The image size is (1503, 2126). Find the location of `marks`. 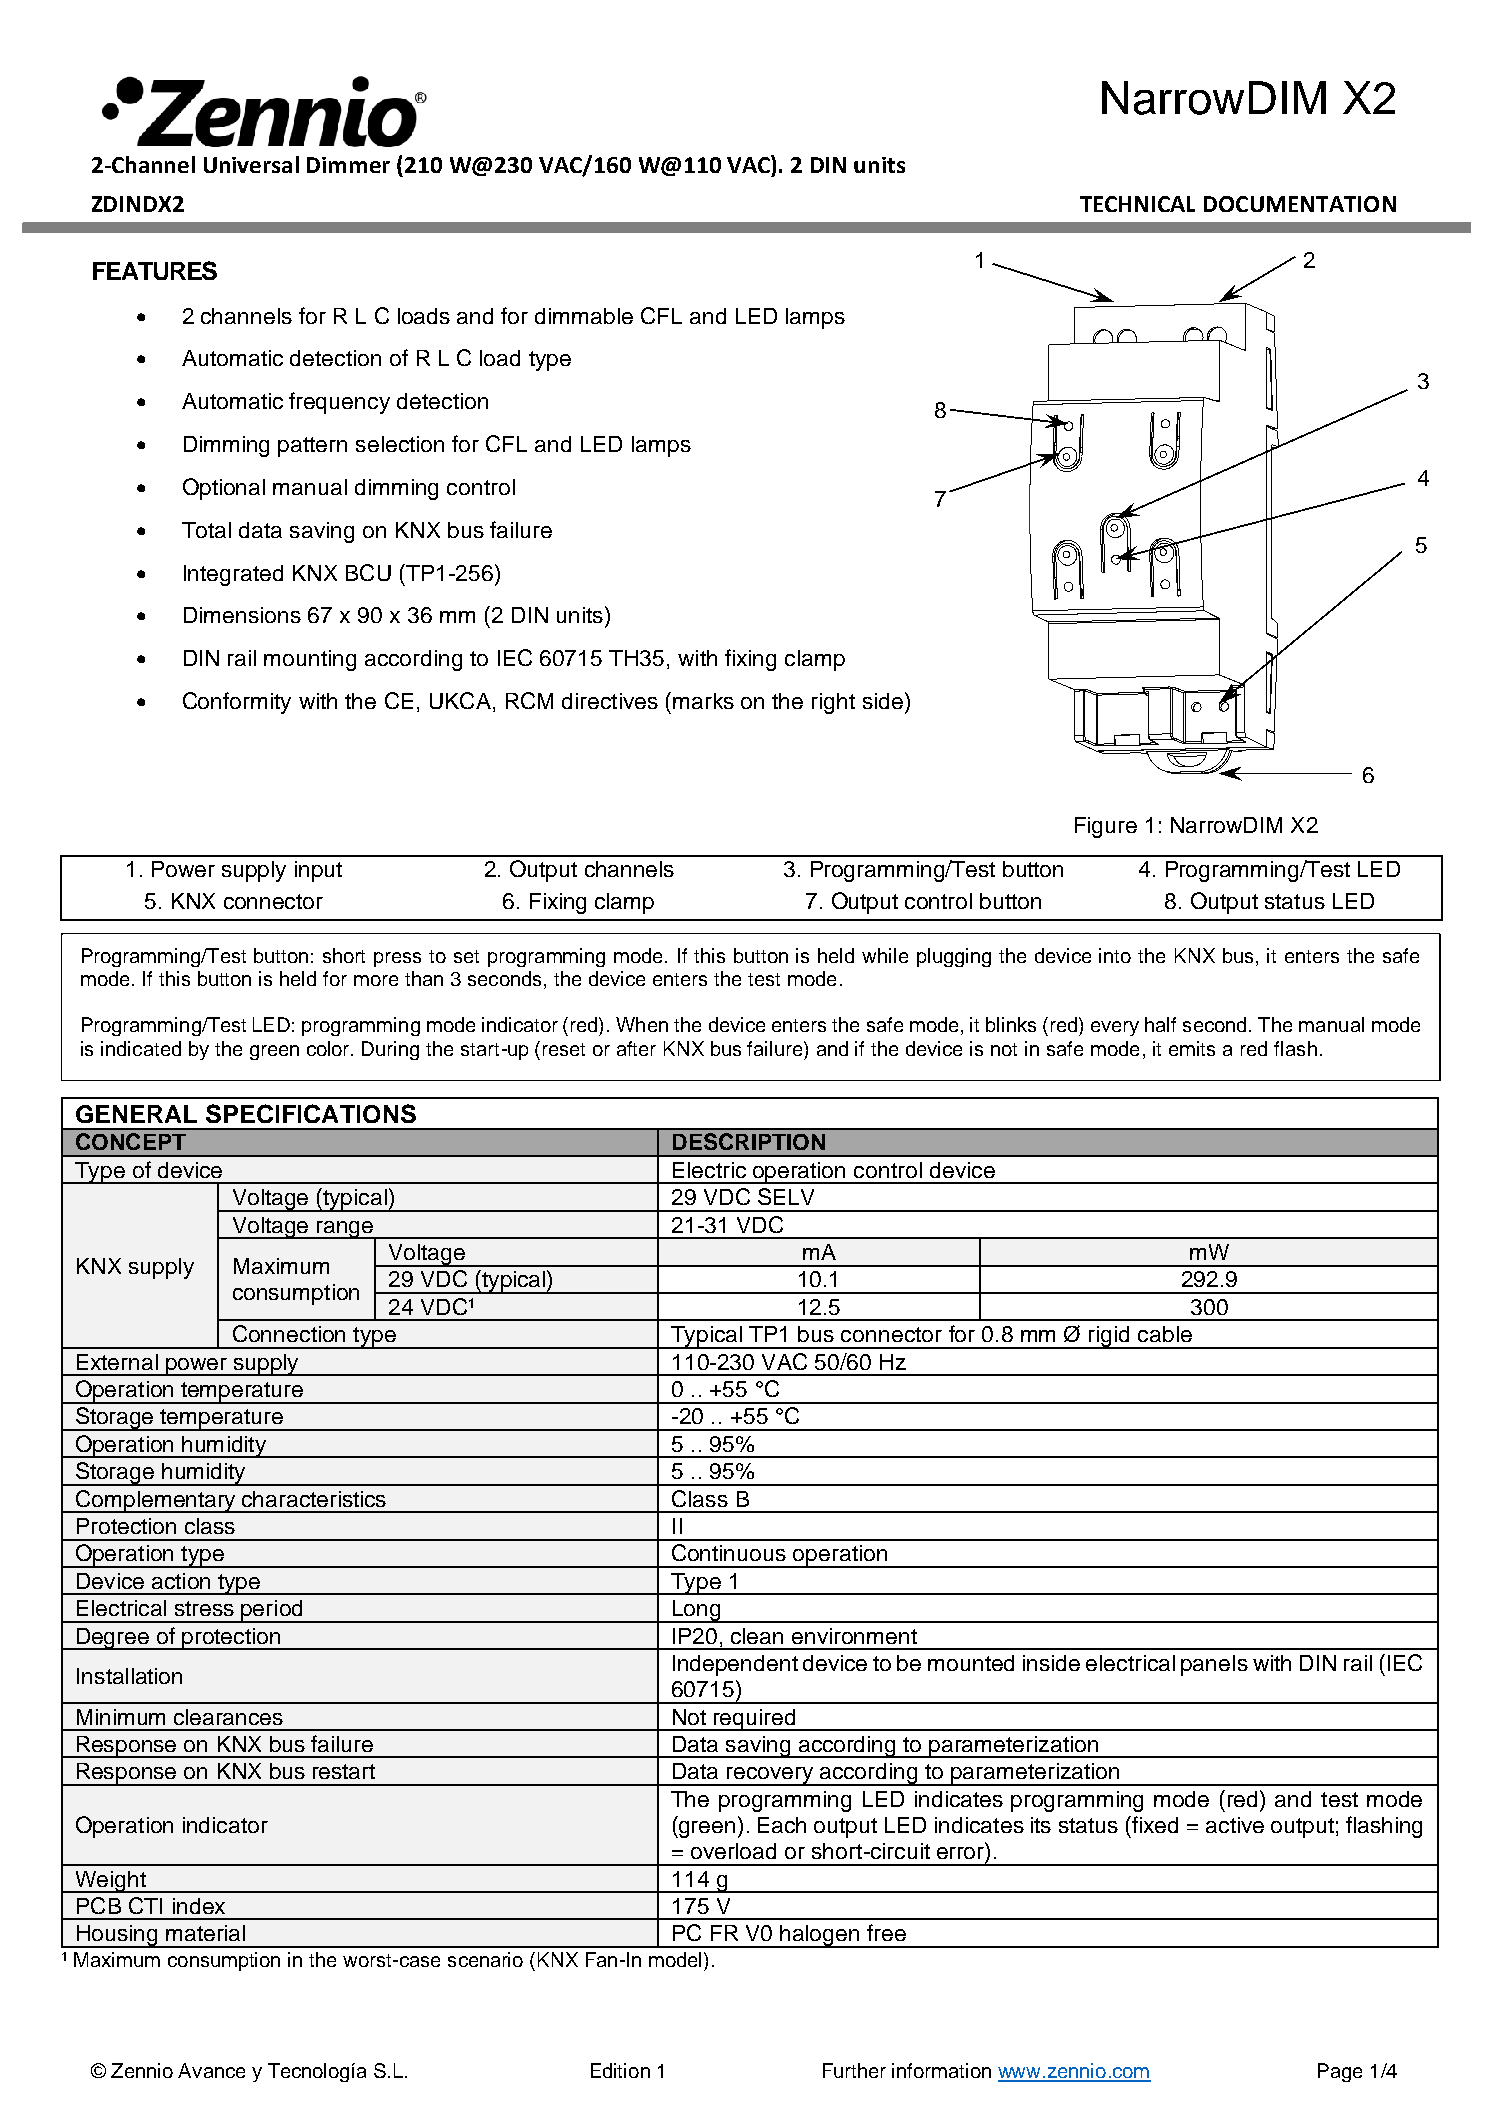

marks is located at coordinates (703, 701).
